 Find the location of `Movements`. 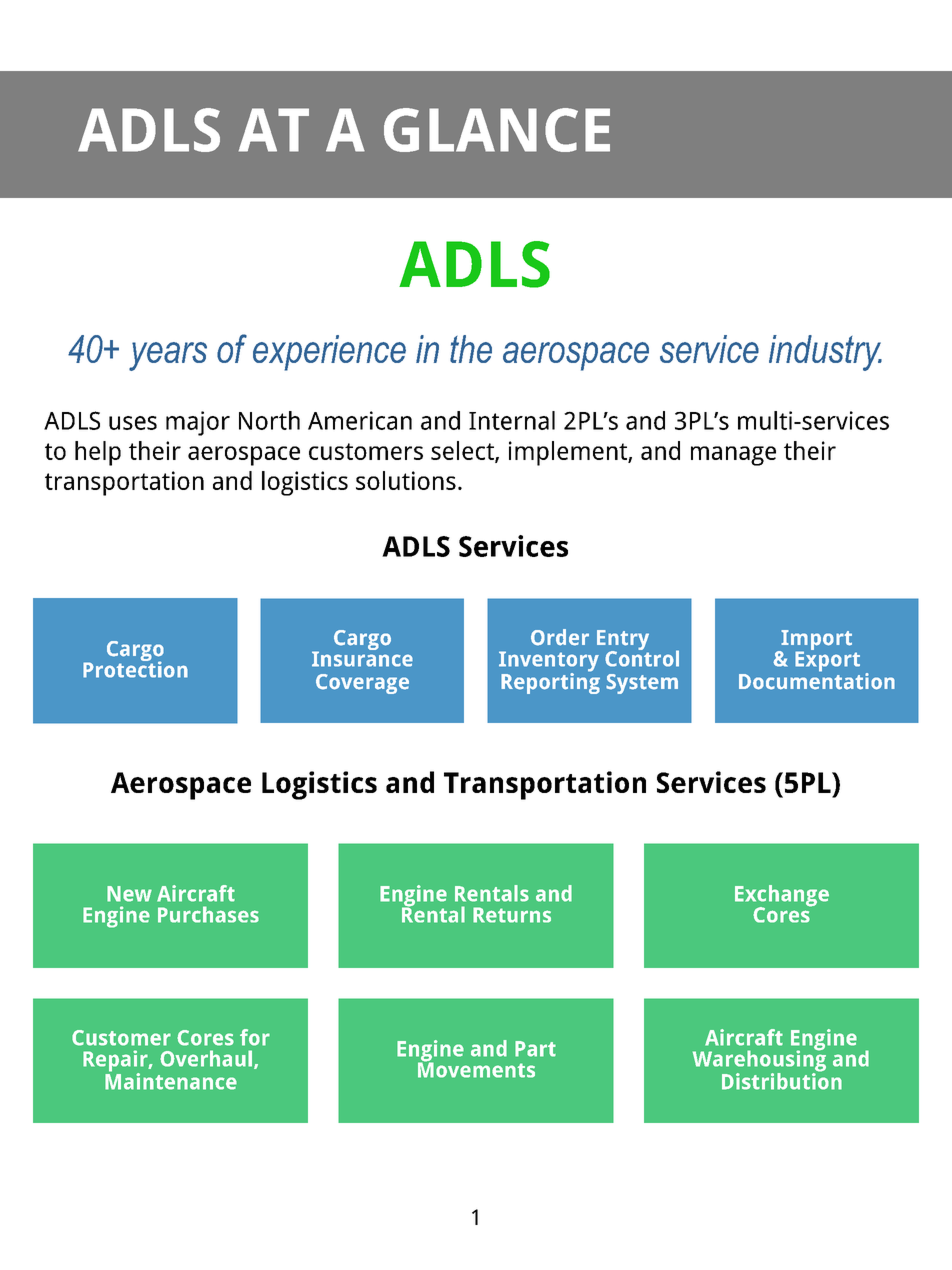

Movements is located at coordinates (476, 1069).
